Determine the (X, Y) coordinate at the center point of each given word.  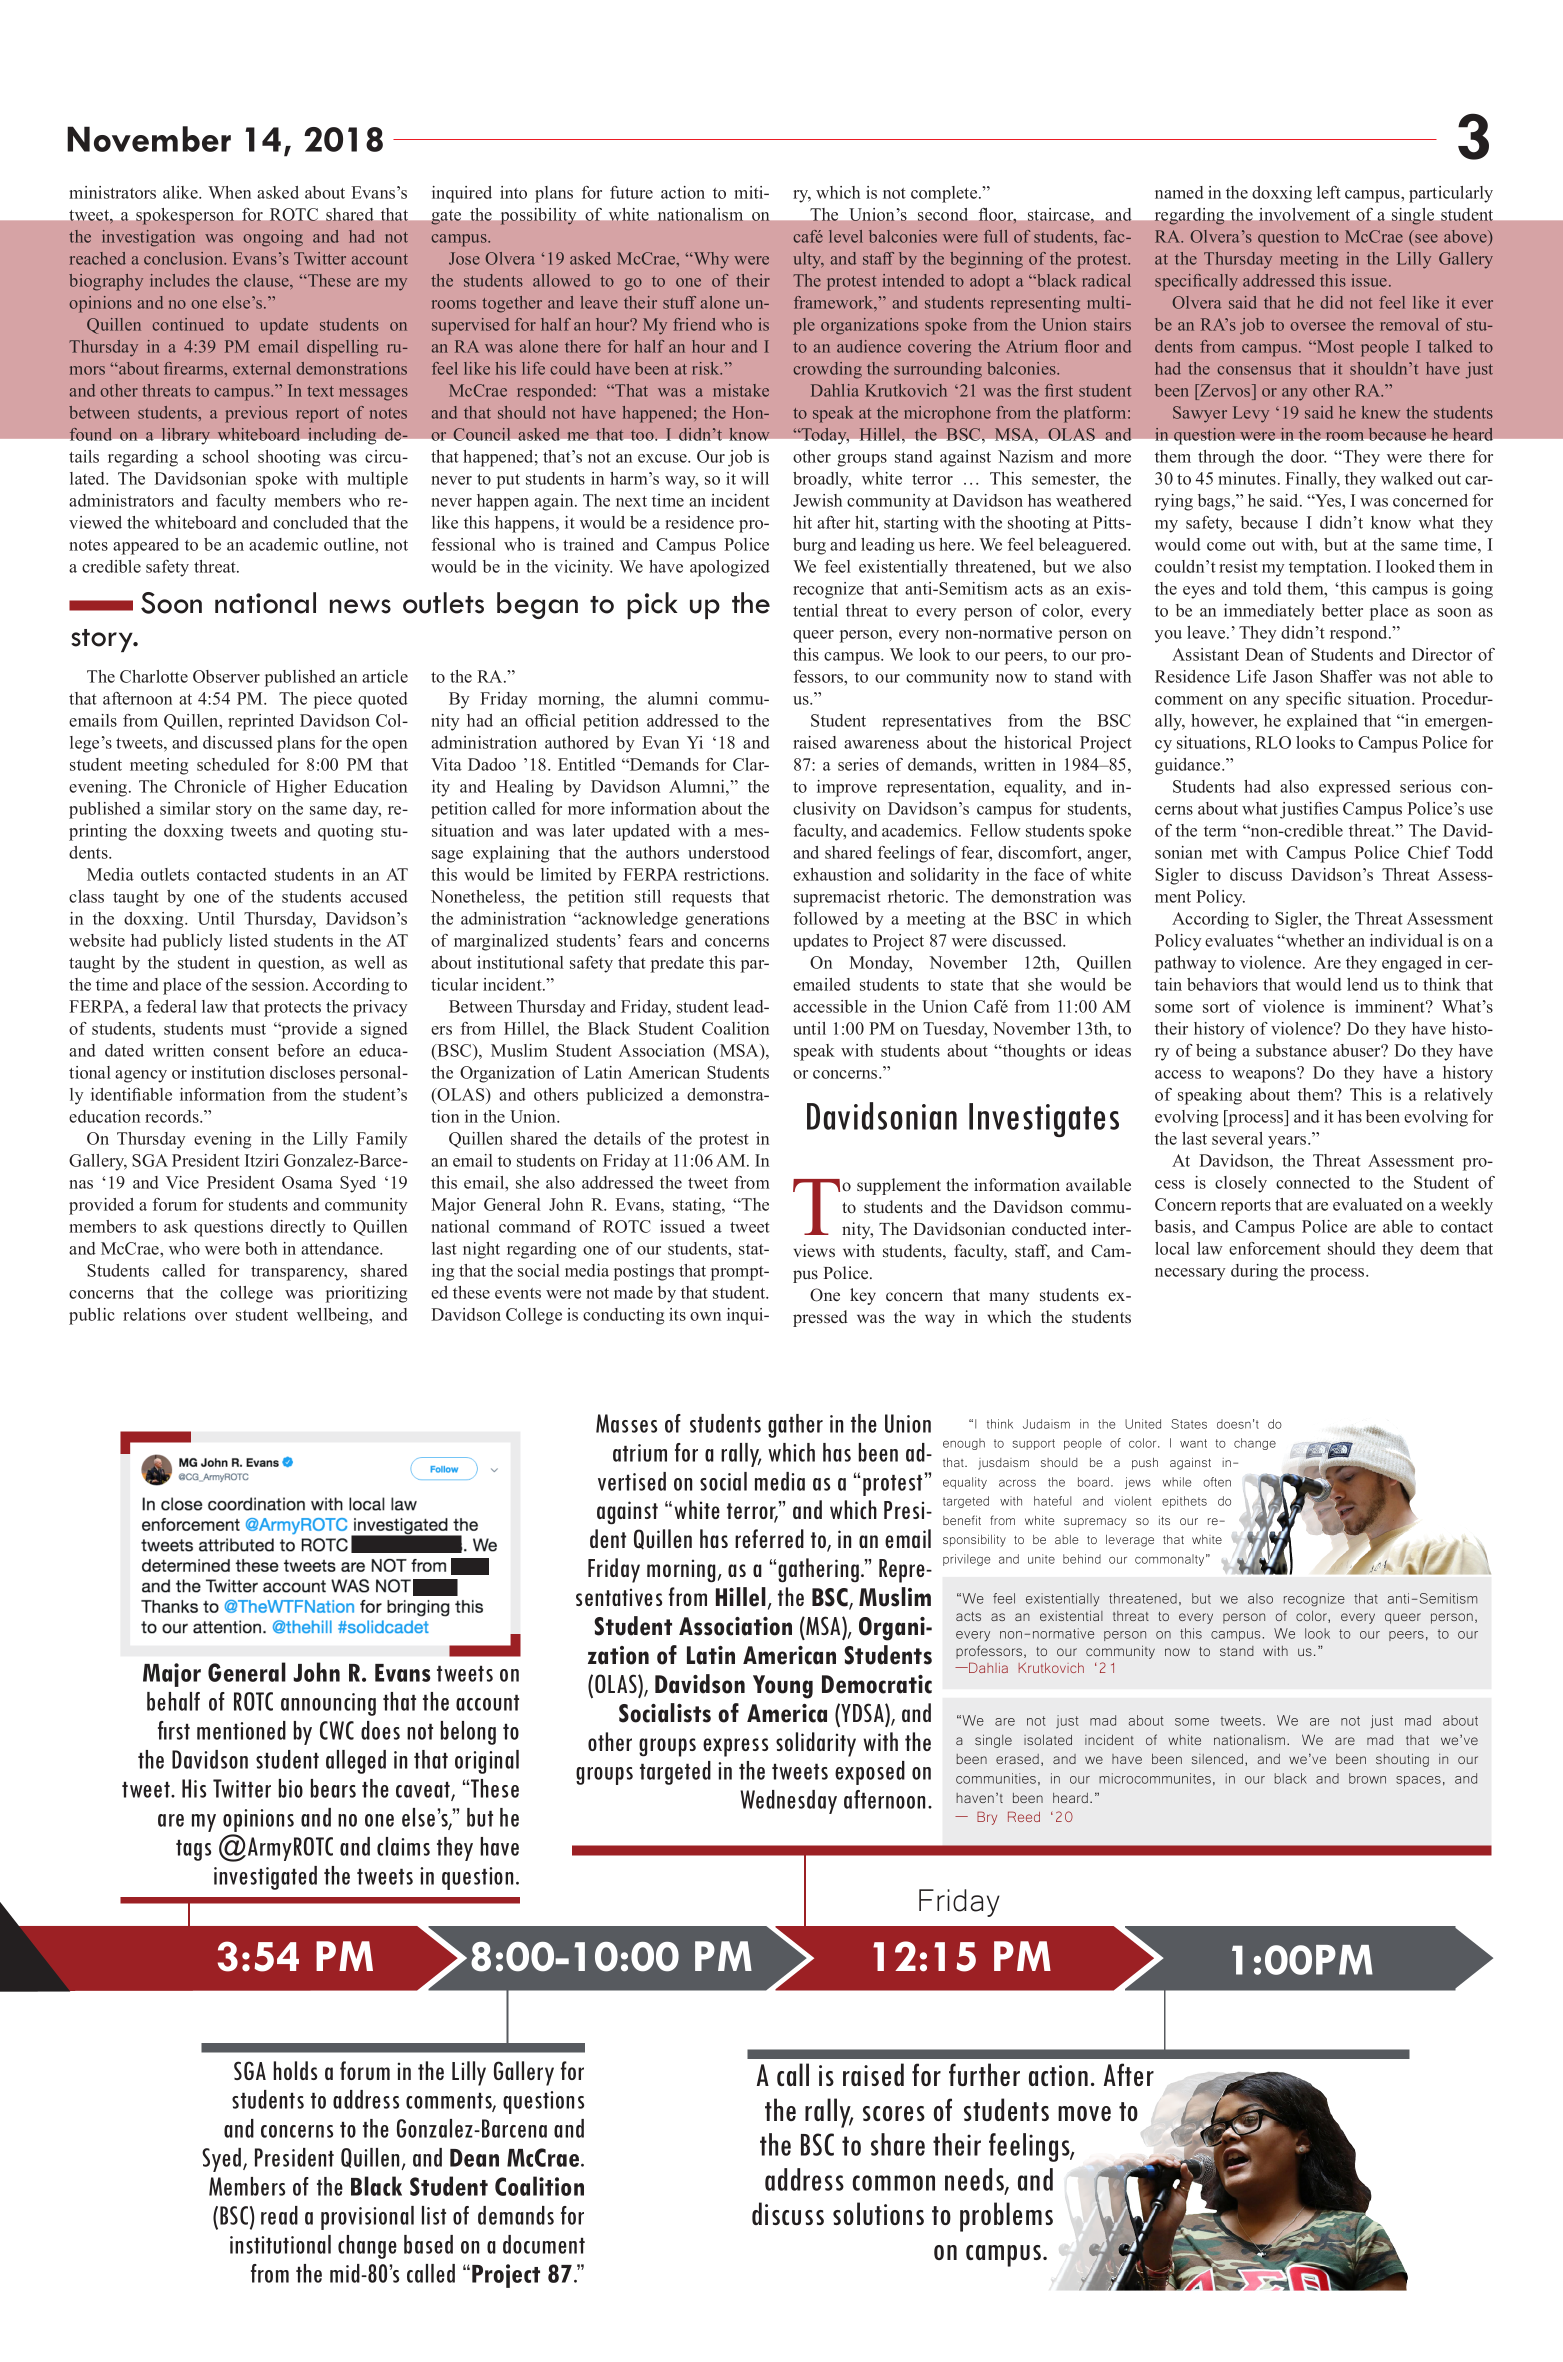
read (279, 2215)
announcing (328, 1704)
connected (1313, 1182)
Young (783, 1687)
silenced (1217, 1758)
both (261, 1248)
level (846, 236)
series (858, 764)
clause (267, 280)
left (1329, 192)
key (863, 1296)
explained (1322, 722)
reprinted (261, 722)
